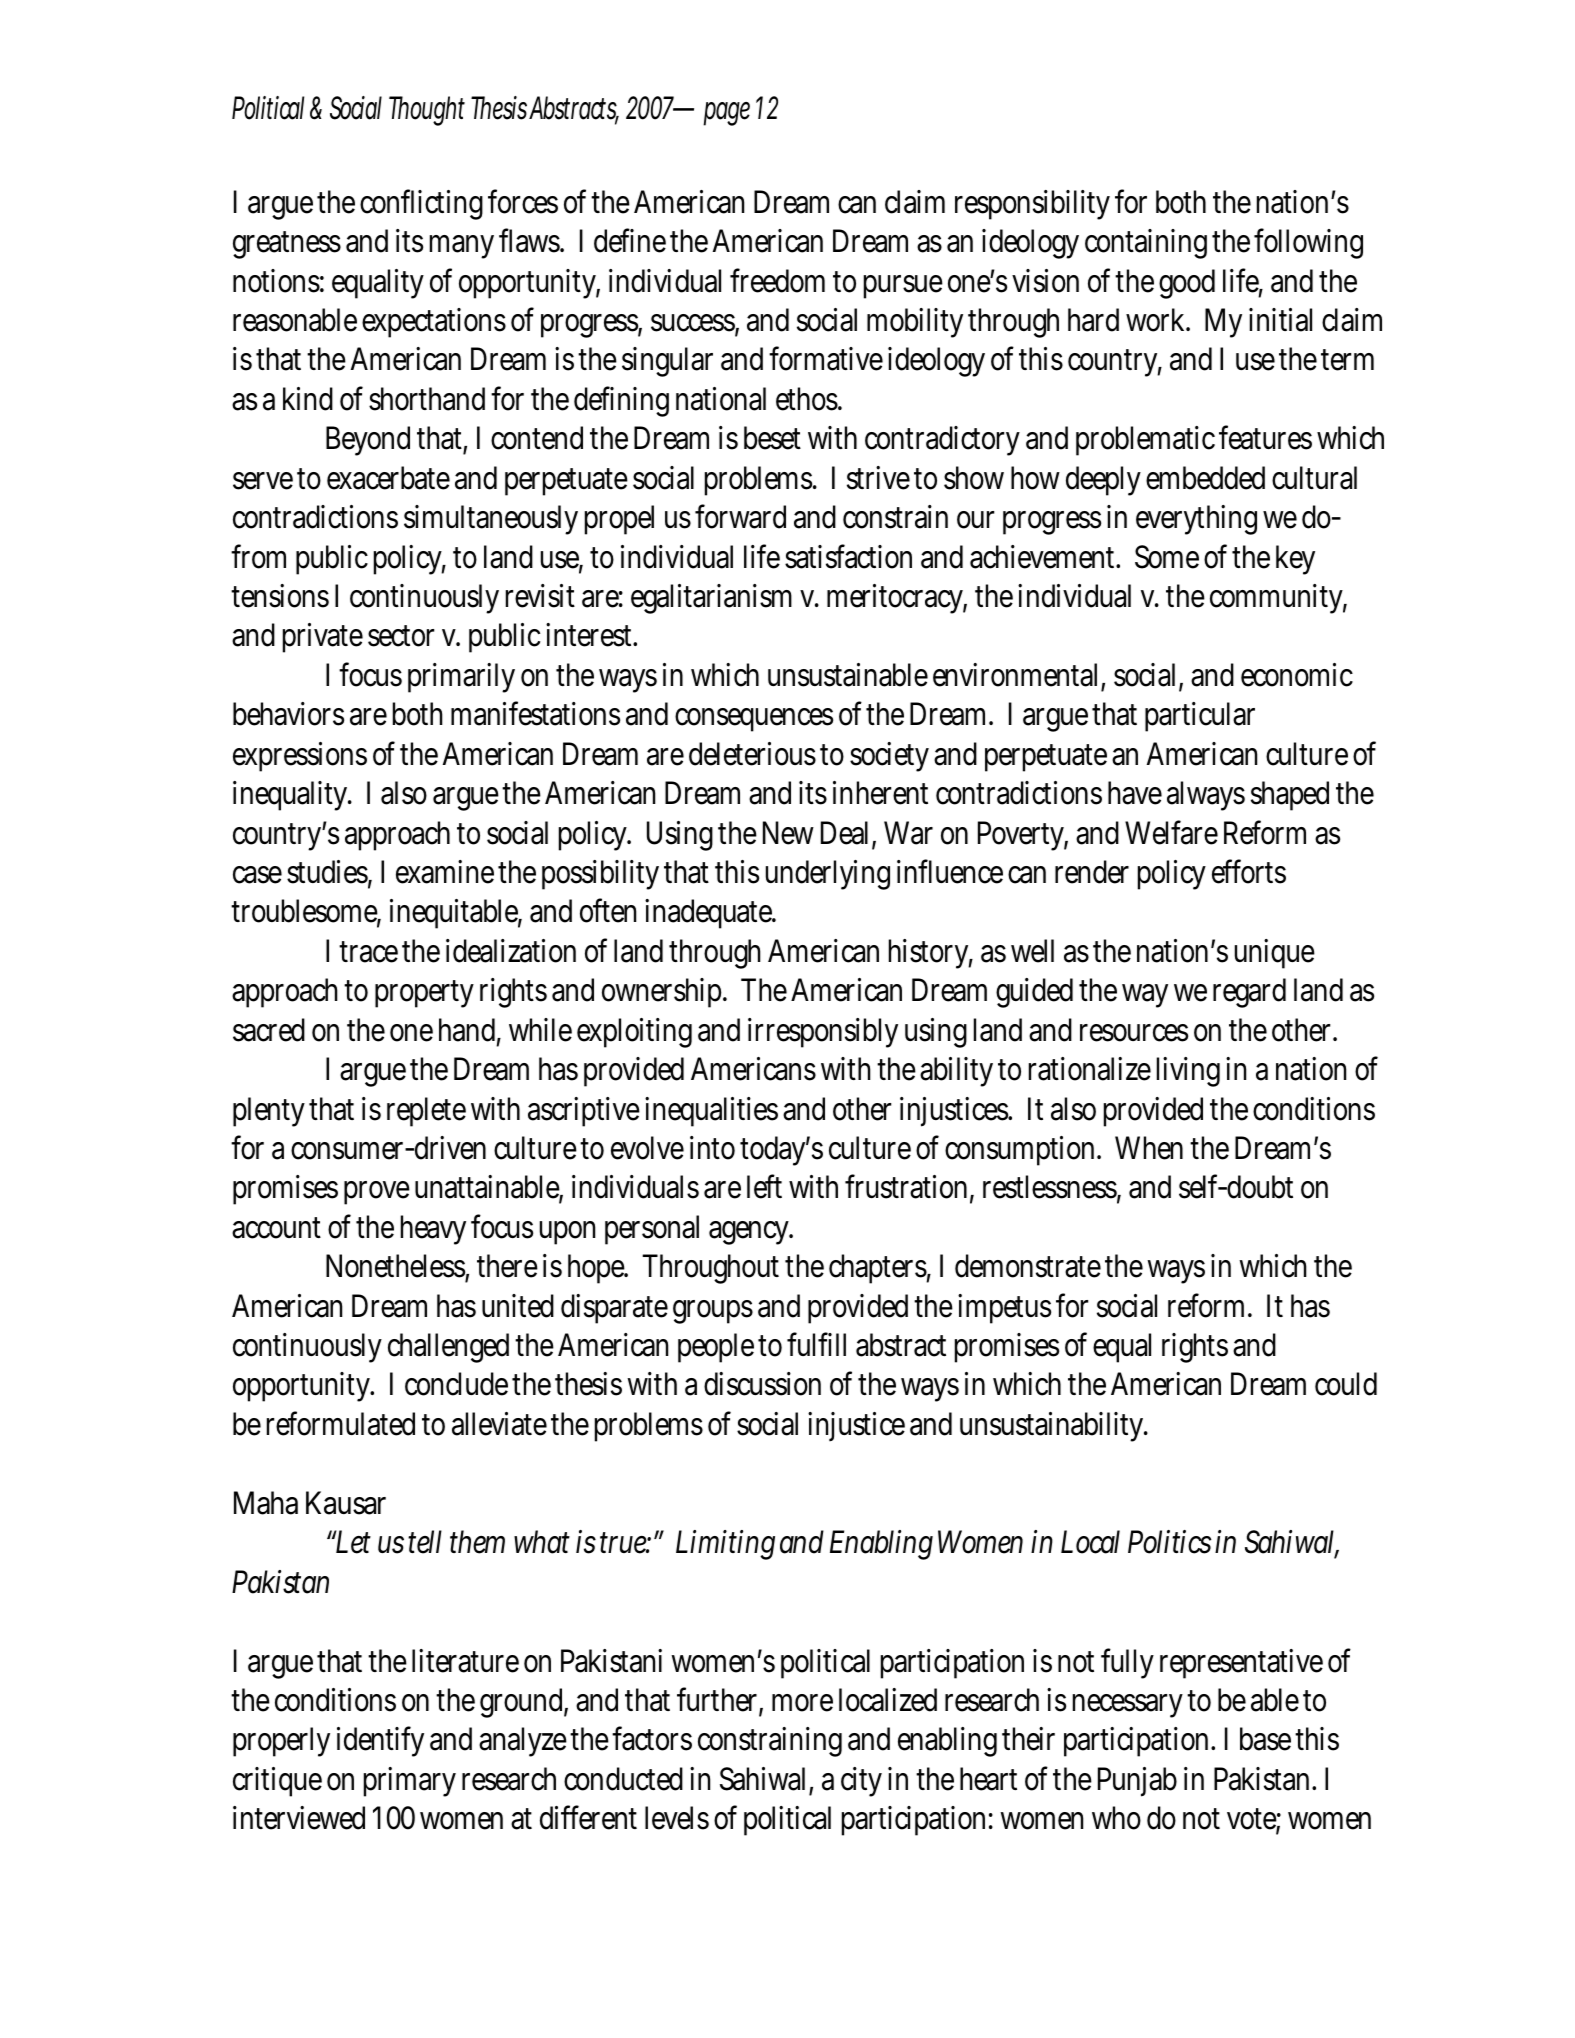 The width and height of the page is (1575, 2038). What do you see at coordinates (397, 1267) in the page?
I see `Nonetheless` at bounding box center [397, 1267].
